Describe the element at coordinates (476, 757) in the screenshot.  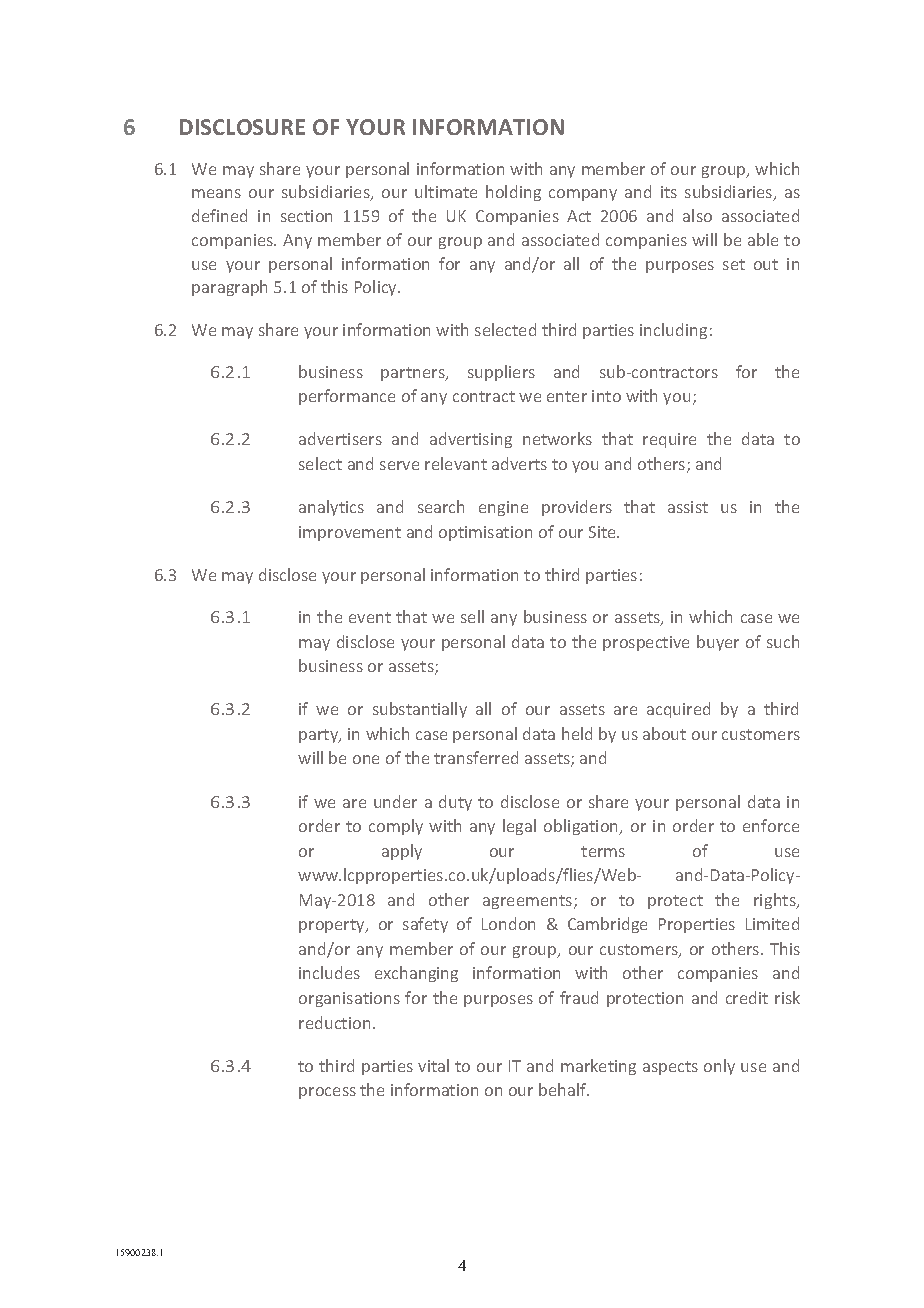
I see `transferred` at that location.
